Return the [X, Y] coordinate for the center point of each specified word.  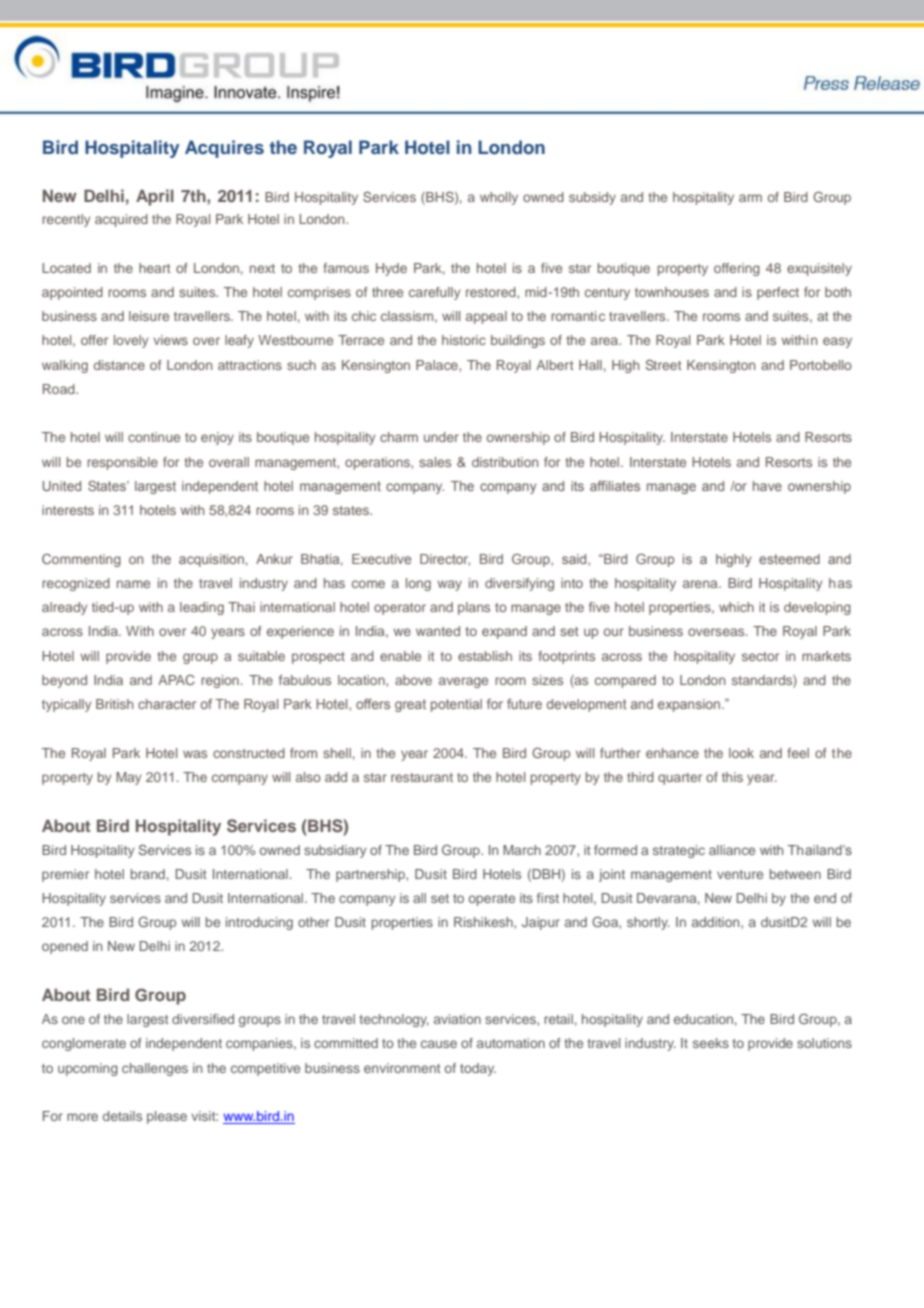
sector [760, 656]
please [167, 1117]
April [155, 197]
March [522, 850]
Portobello [821, 365]
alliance [732, 850]
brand [148, 874]
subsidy [592, 198]
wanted [438, 631]
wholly [499, 198]
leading [202, 608]
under [441, 437]
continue [154, 437]
